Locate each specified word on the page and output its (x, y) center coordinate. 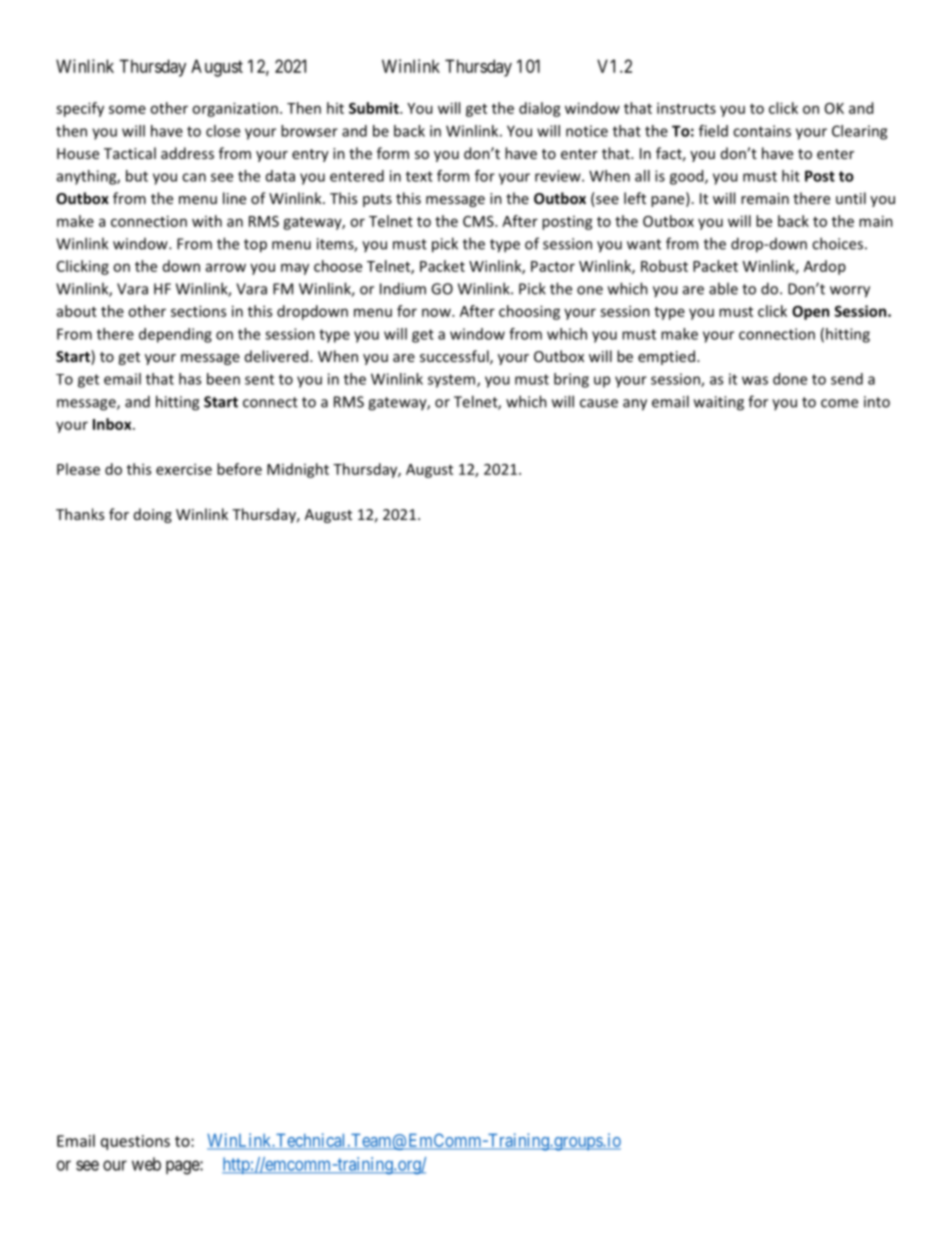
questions (135, 1142)
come (839, 403)
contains (762, 131)
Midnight (298, 470)
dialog (540, 109)
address (187, 153)
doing (153, 515)
